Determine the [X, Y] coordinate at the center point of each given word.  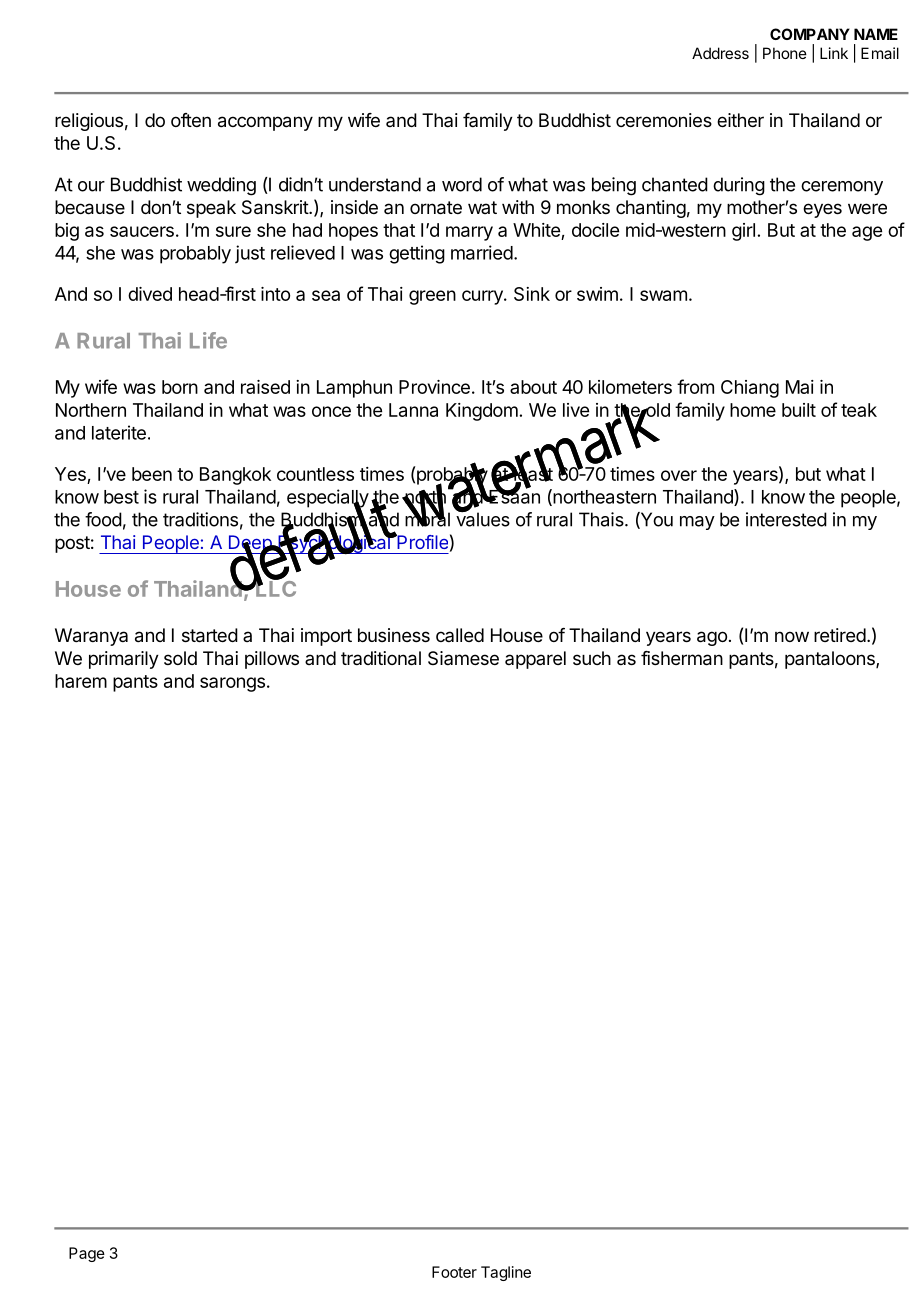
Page [87, 1254]
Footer [454, 1272]
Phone [785, 53]
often [191, 120]
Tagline [506, 1273]
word [462, 184]
